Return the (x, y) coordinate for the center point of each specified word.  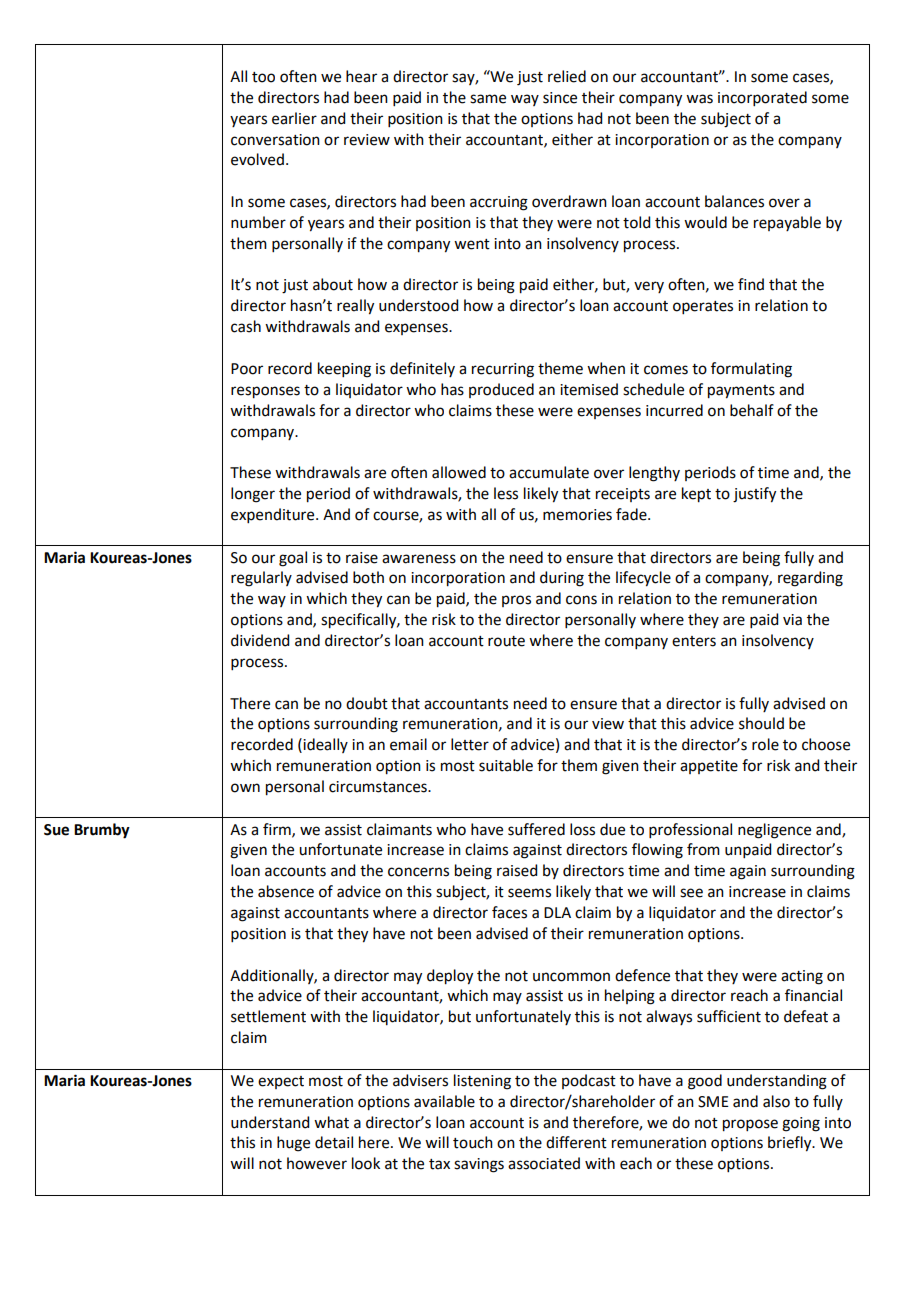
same (488, 99)
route (506, 641)
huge (293, 1144)
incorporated (762, 98)
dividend (260, 640)
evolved (257, 159)
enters (694, 641)
